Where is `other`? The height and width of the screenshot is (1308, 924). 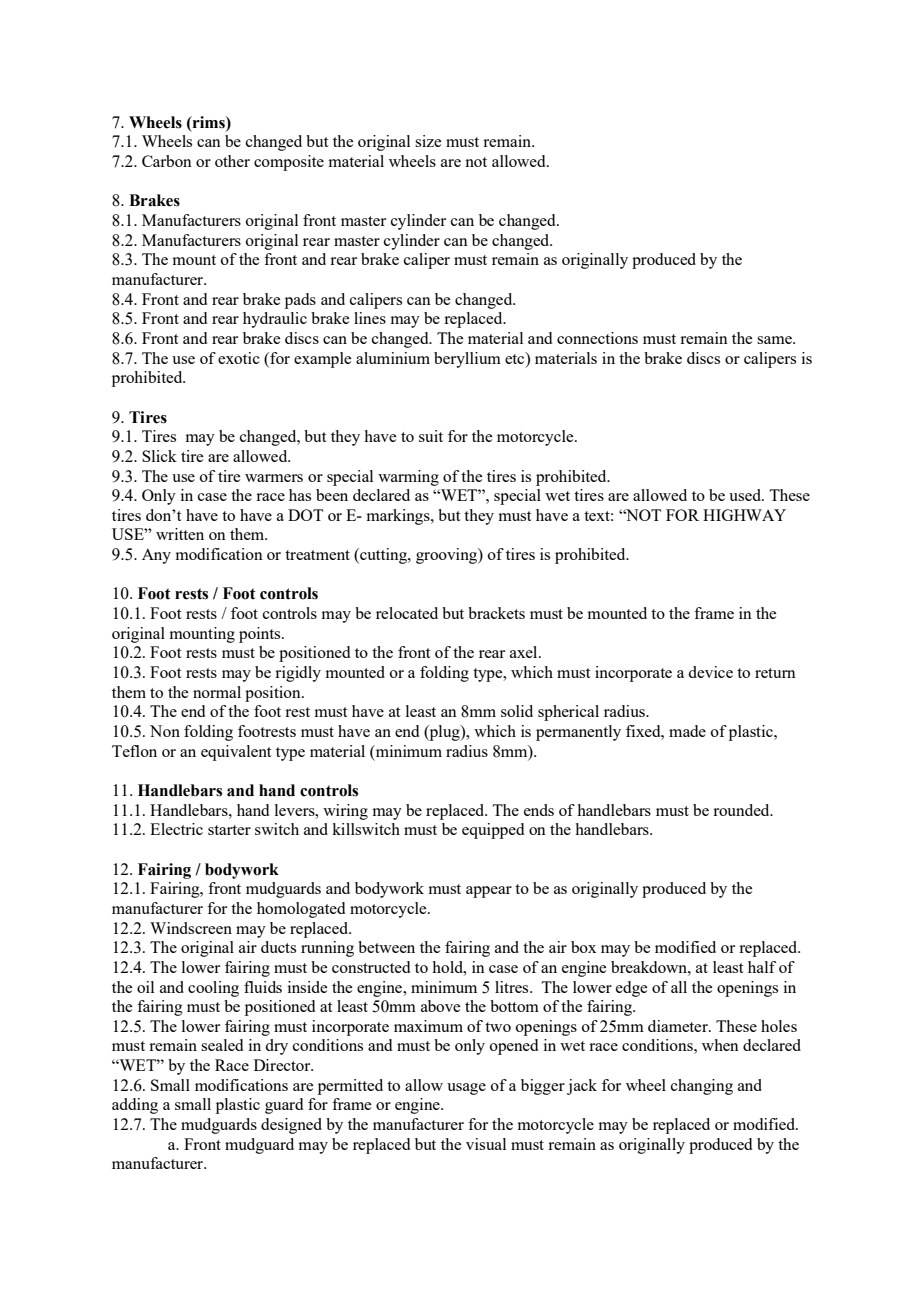
other is located at coordinates (232, 161).
